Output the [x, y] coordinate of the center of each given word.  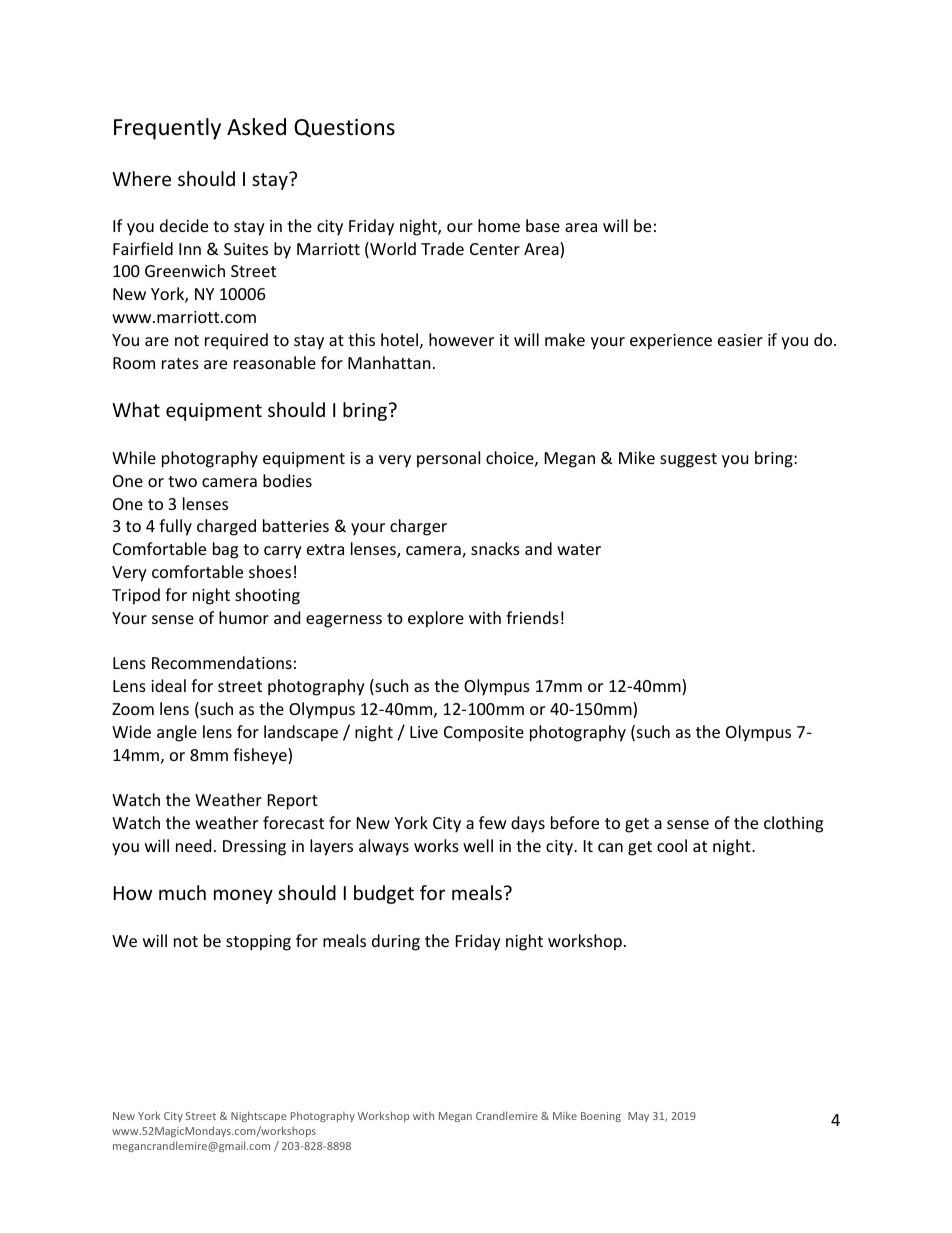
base [543, 225]
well [478, 845]
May [638, 1117]
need [193, 845]
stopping [258, 943]
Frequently [167, 129]
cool [672, 845]
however [461, 339]
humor [244, 617]
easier [740, 340]
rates [180, 363]
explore [436, 619]
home [499, 225]
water [579, 549]
